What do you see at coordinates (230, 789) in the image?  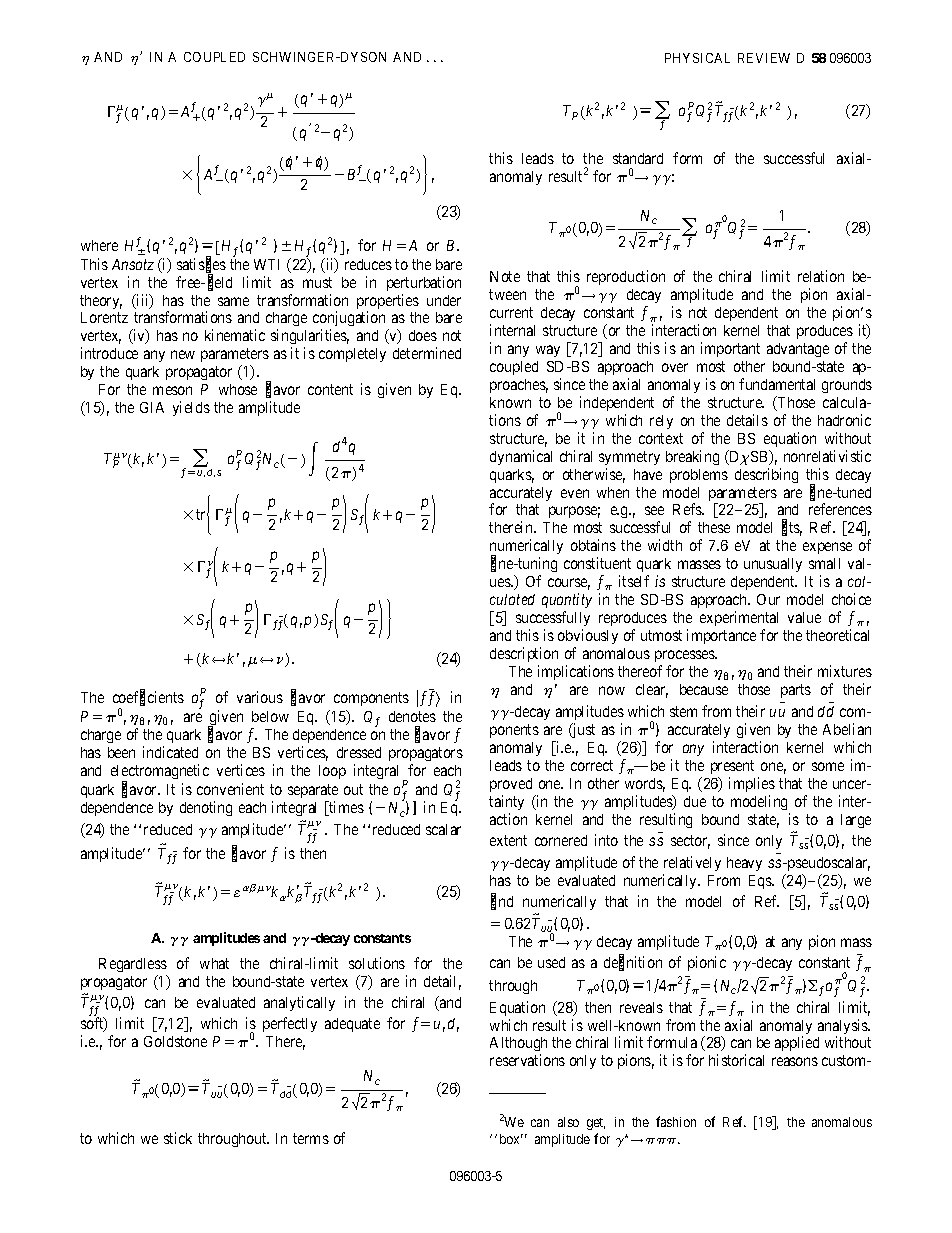 I see `convenient` at bounding box center [230, 789].
